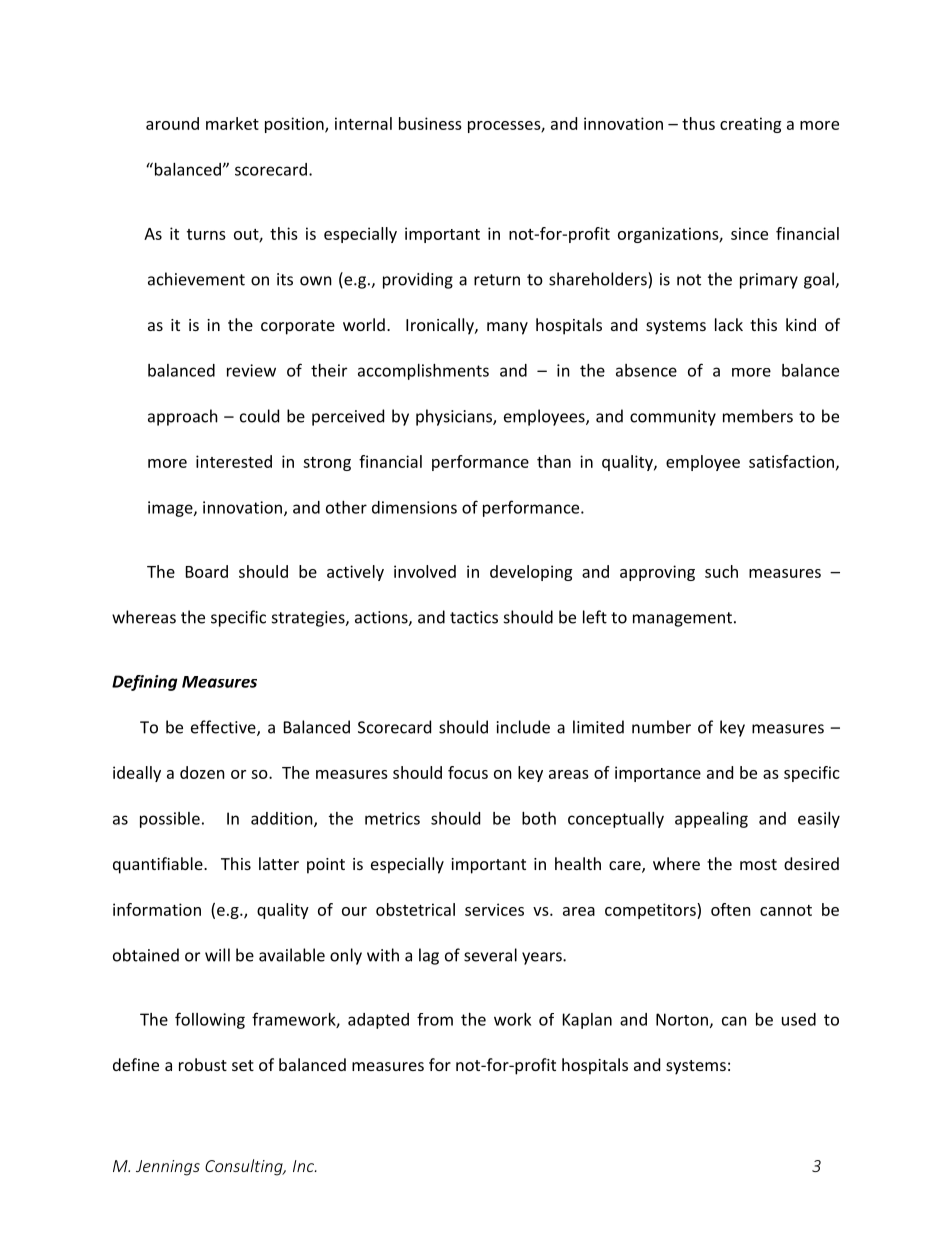 Image resolution: width=952 pixels, height=1233 pixels. Describe the element at coordinates (430, 123) in the image. I see `business` at that location.
